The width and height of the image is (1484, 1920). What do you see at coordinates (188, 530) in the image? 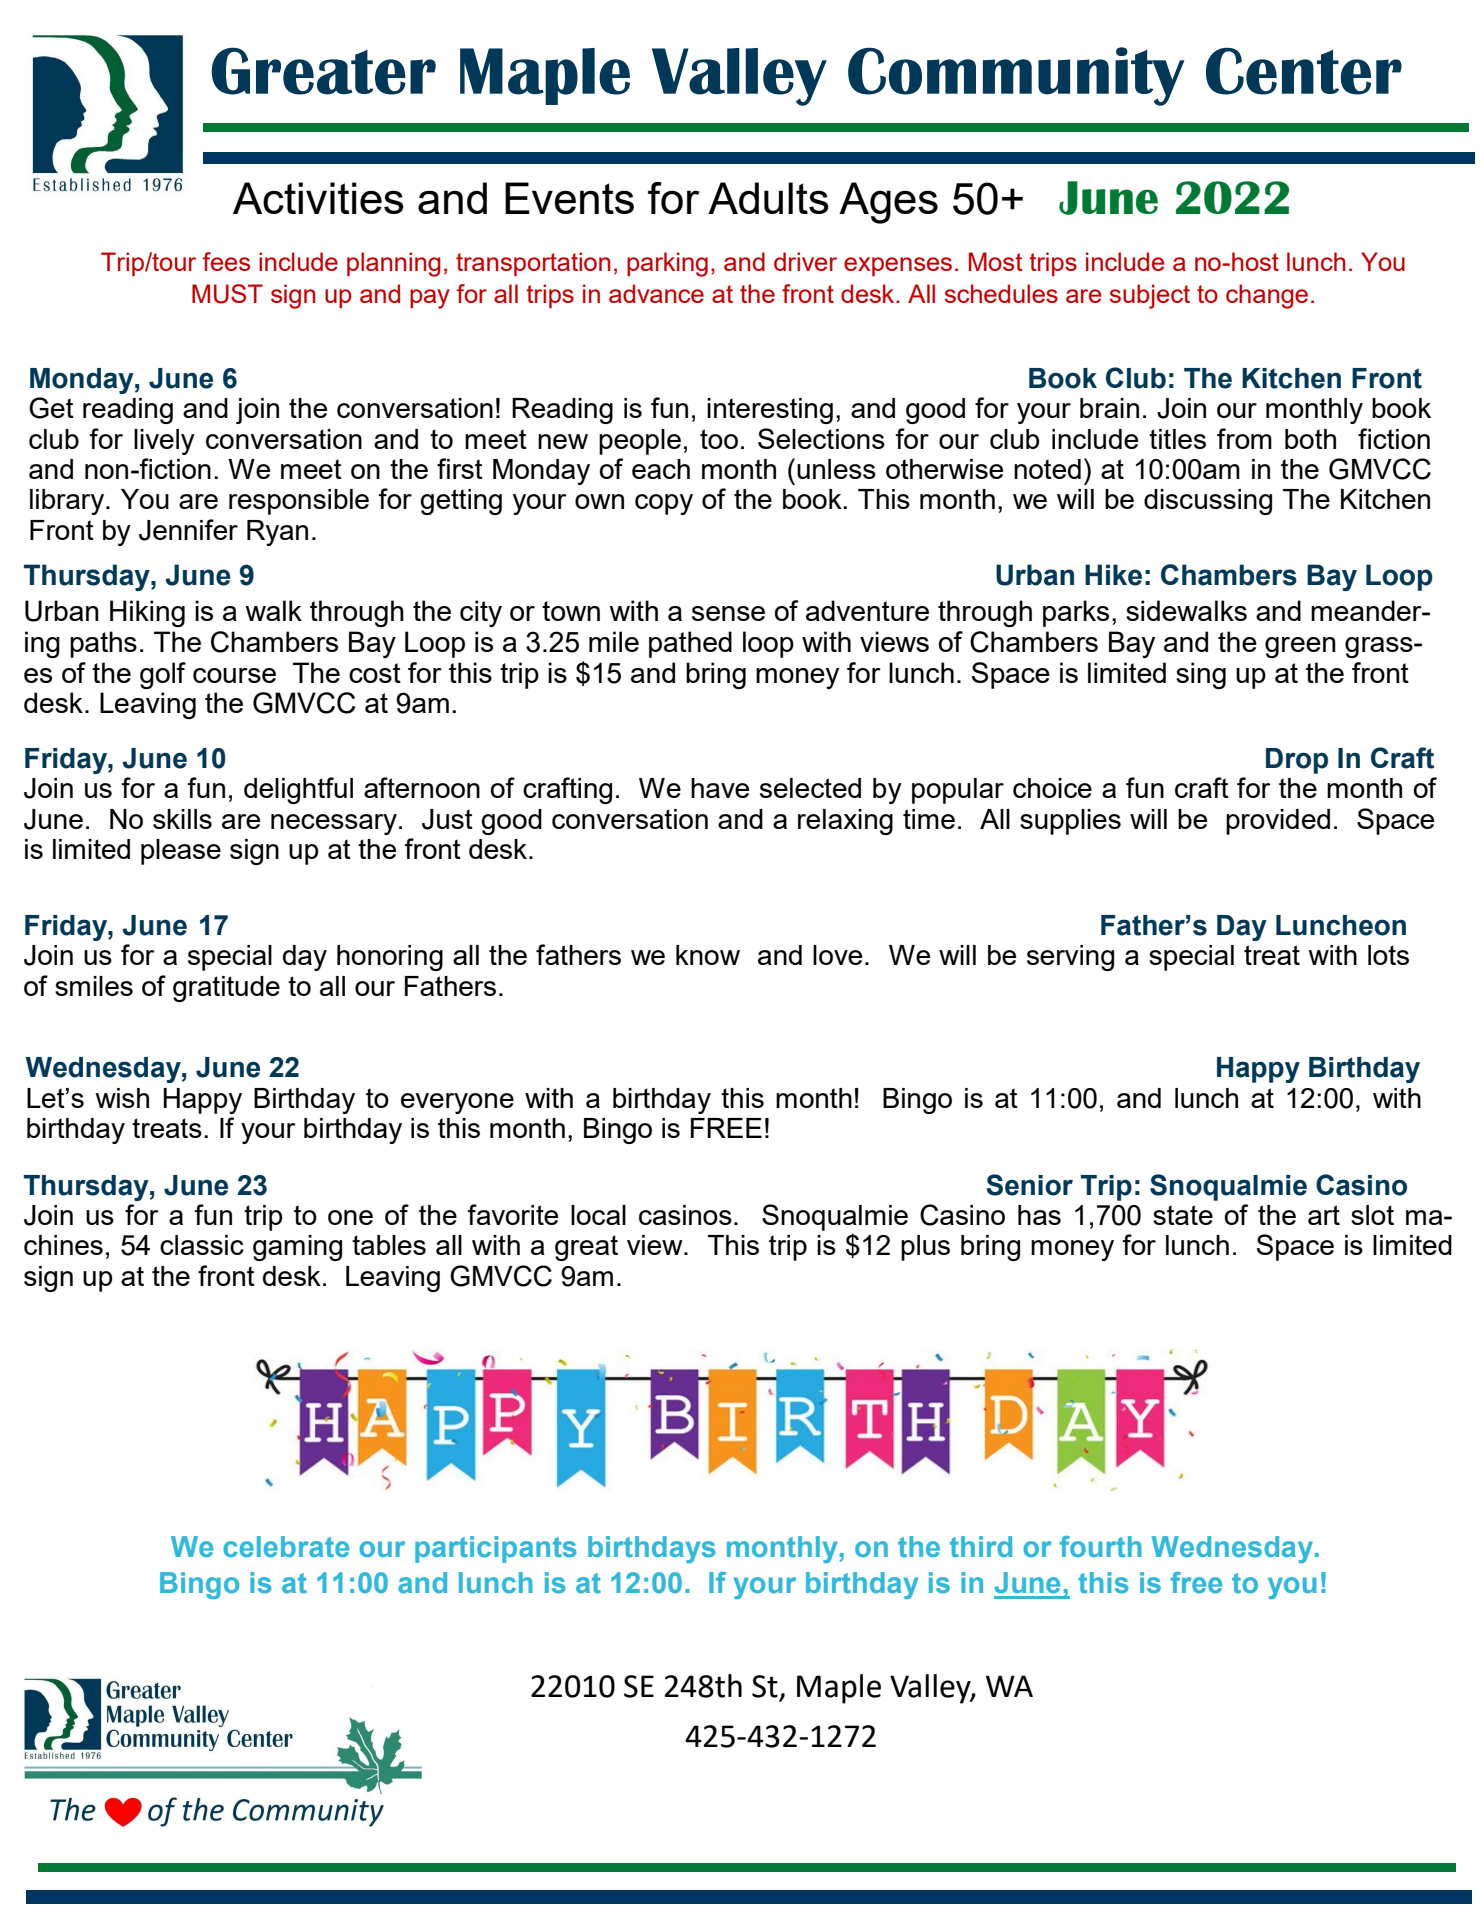
I see `Jennifer` at bounding box center [188, 530].
